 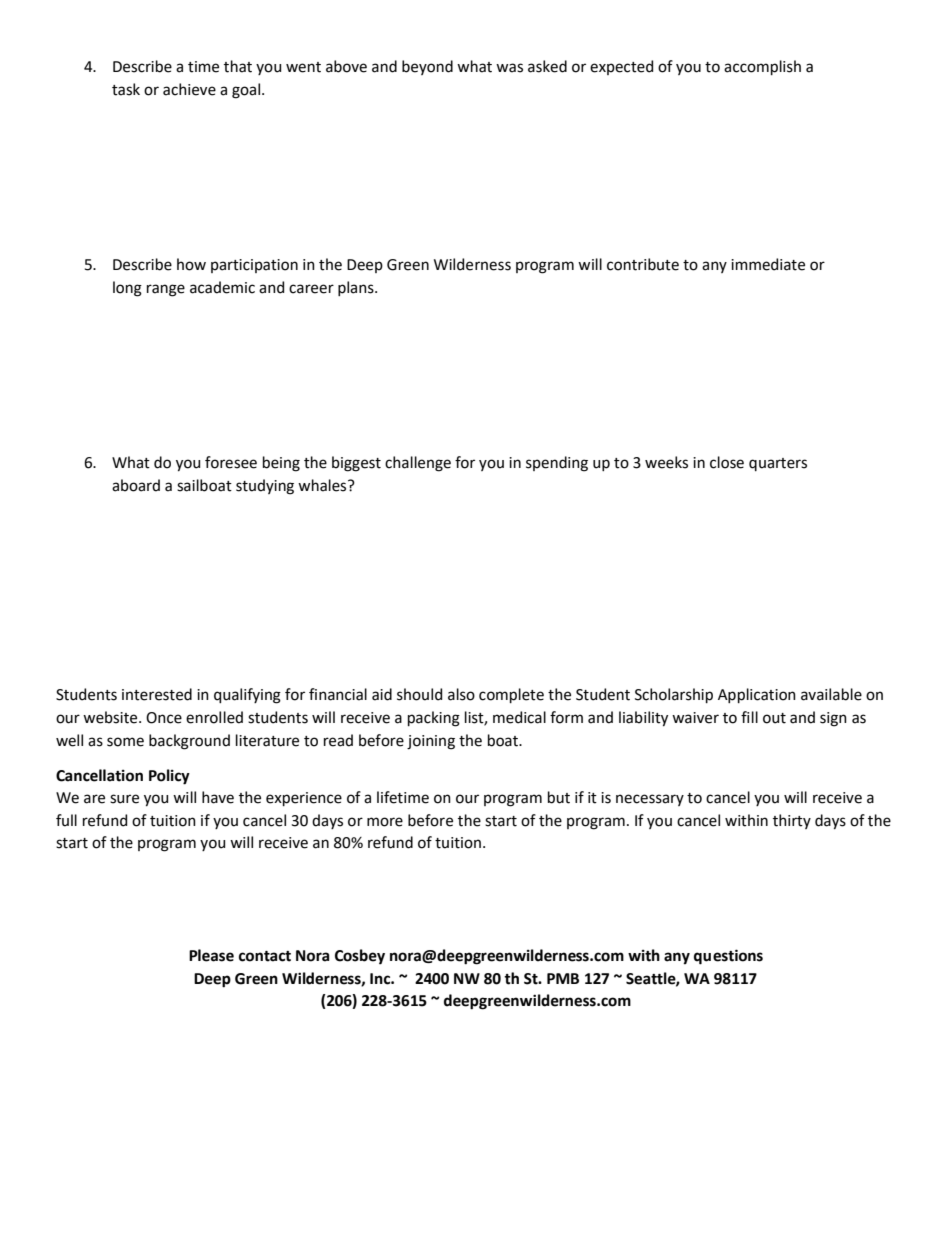 I want to click on range, so click(x=166, y=290).
